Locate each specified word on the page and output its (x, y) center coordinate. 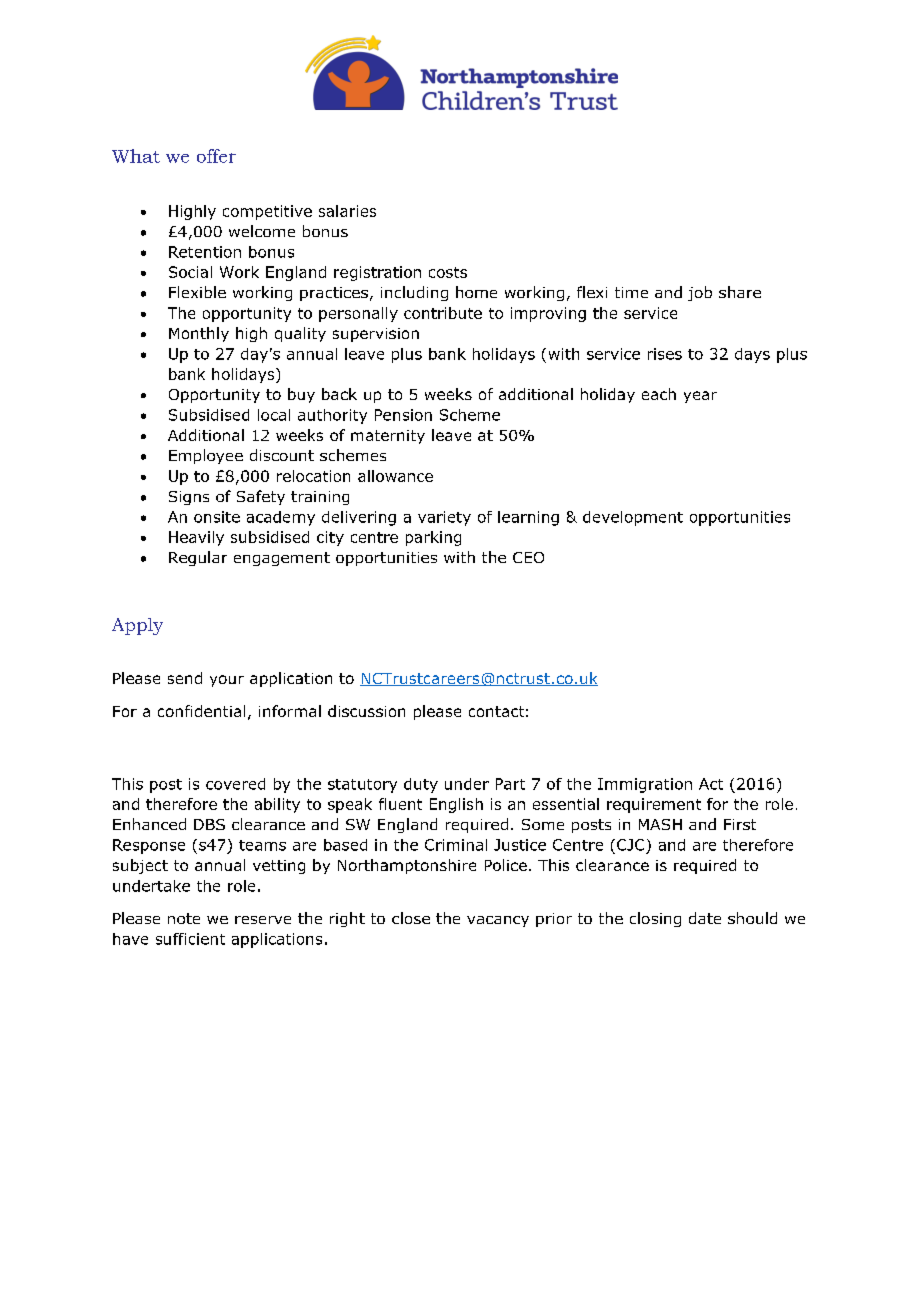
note (184, 918)
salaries (347, 211)
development (633, 518)
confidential (201, 711)
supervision (376, 335)
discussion (366, 711)
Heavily (196, 538)
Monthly (199, 334)
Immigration (645, 785)
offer (216, 156)
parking (433, 538)
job (700, 293)
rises (665, 354)
